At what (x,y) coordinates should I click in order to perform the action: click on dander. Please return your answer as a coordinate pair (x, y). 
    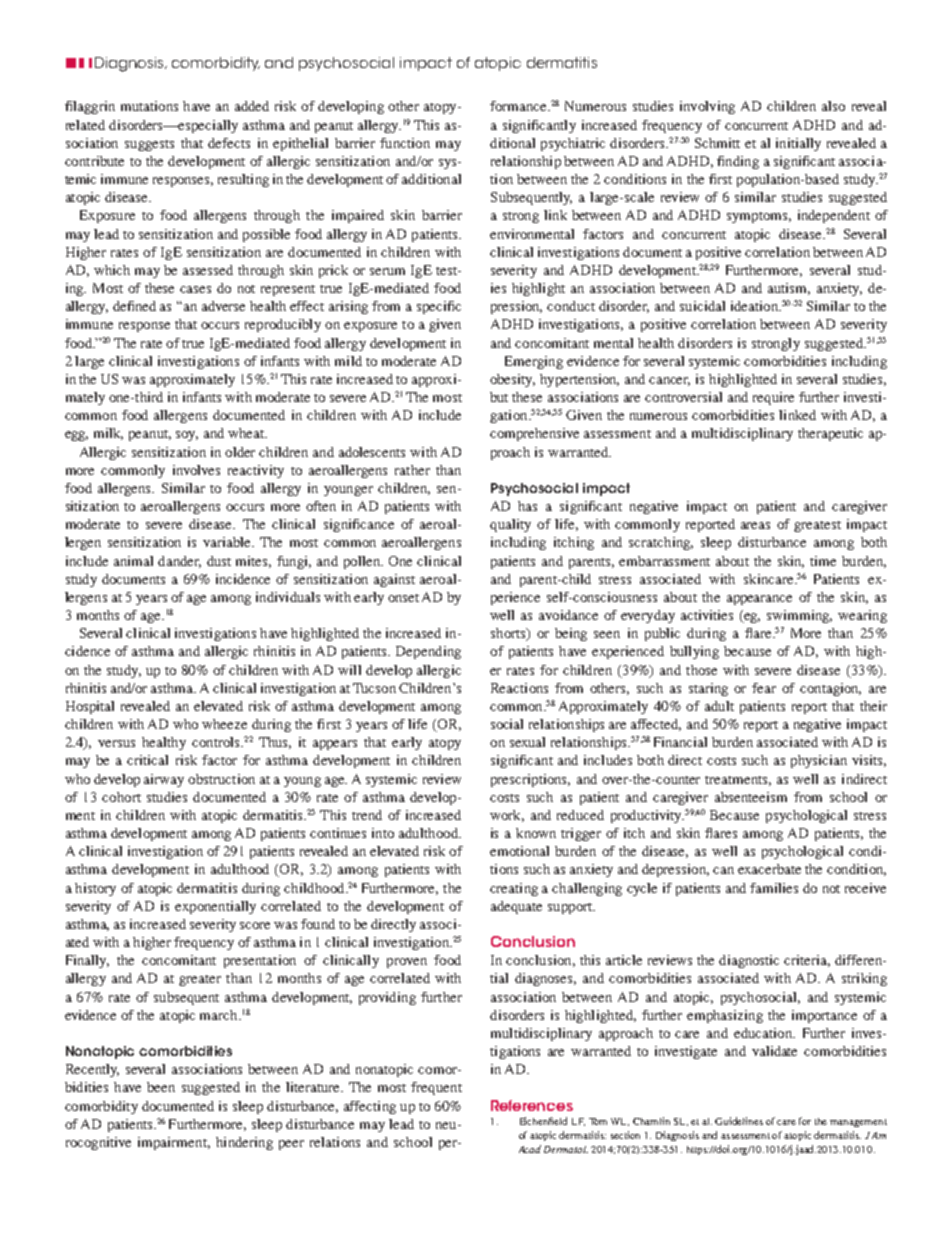
    Looking at the image, I should click on (179, 562).
